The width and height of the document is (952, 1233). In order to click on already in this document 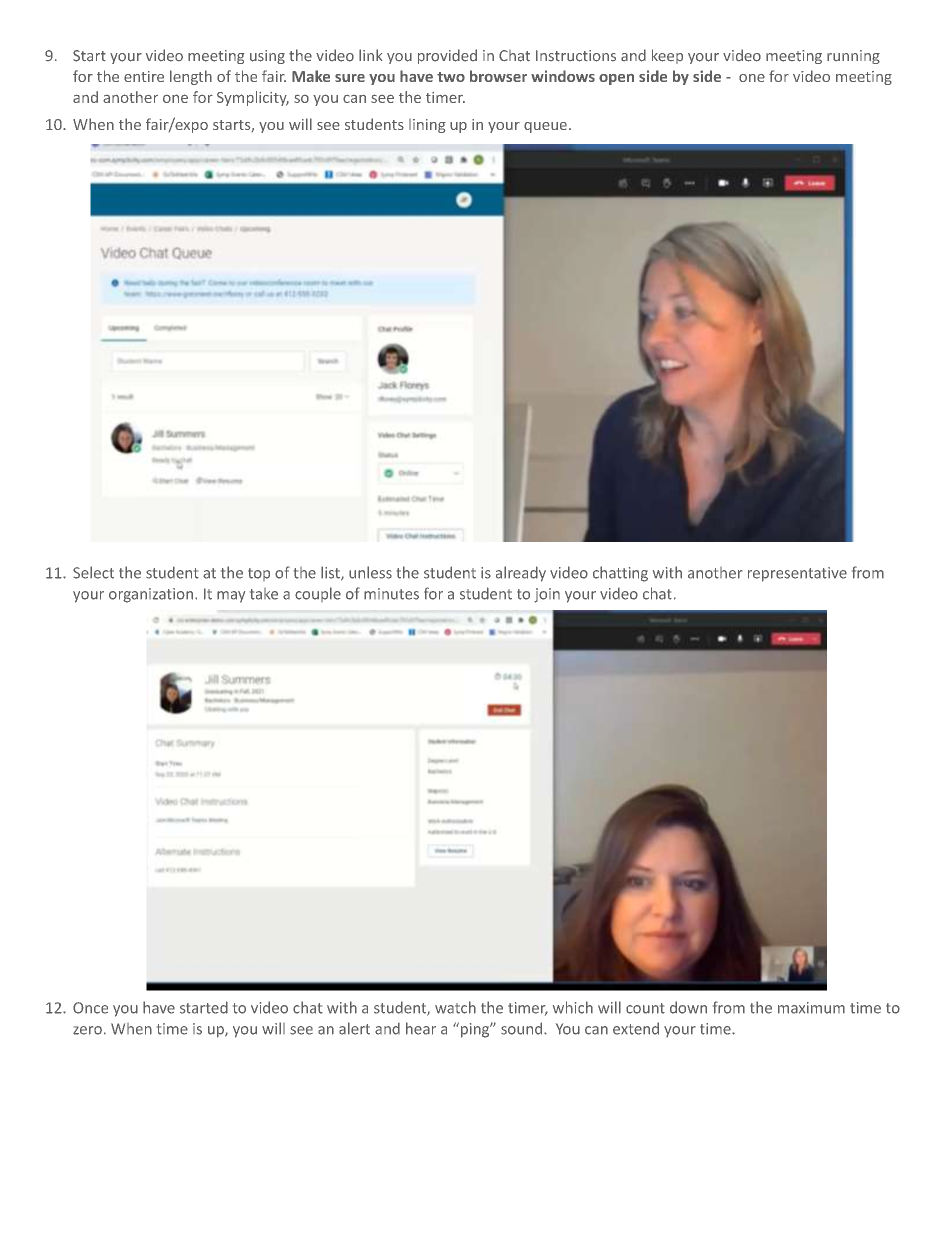, I will do `click(521, 574)`.
